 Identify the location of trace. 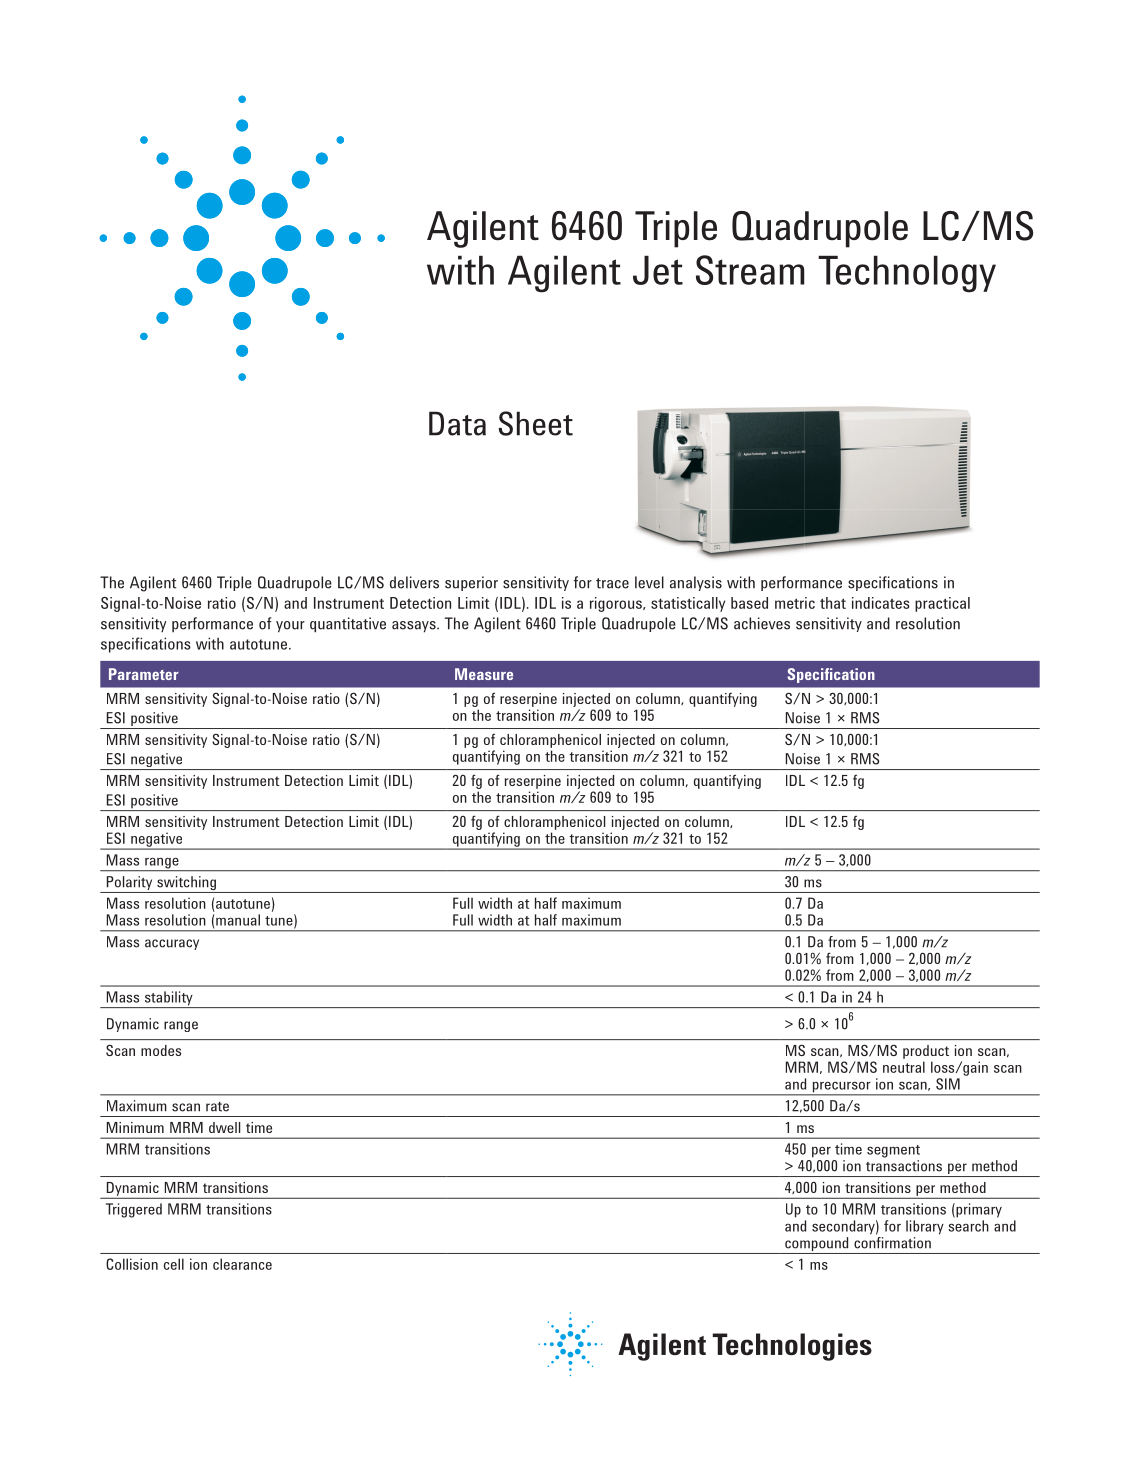
(612, 583).
